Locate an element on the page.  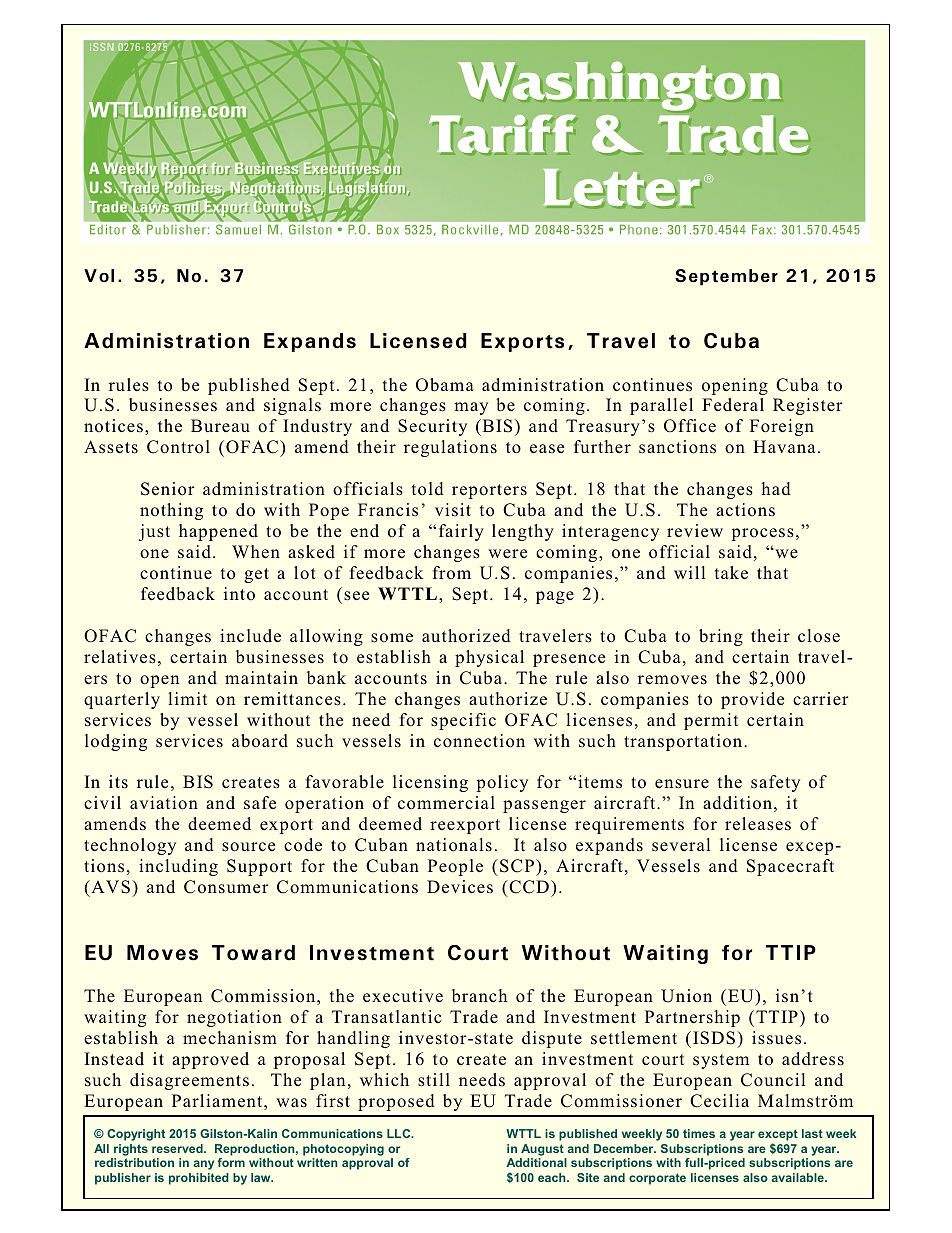
branch is located at coordinates (479, 995).
